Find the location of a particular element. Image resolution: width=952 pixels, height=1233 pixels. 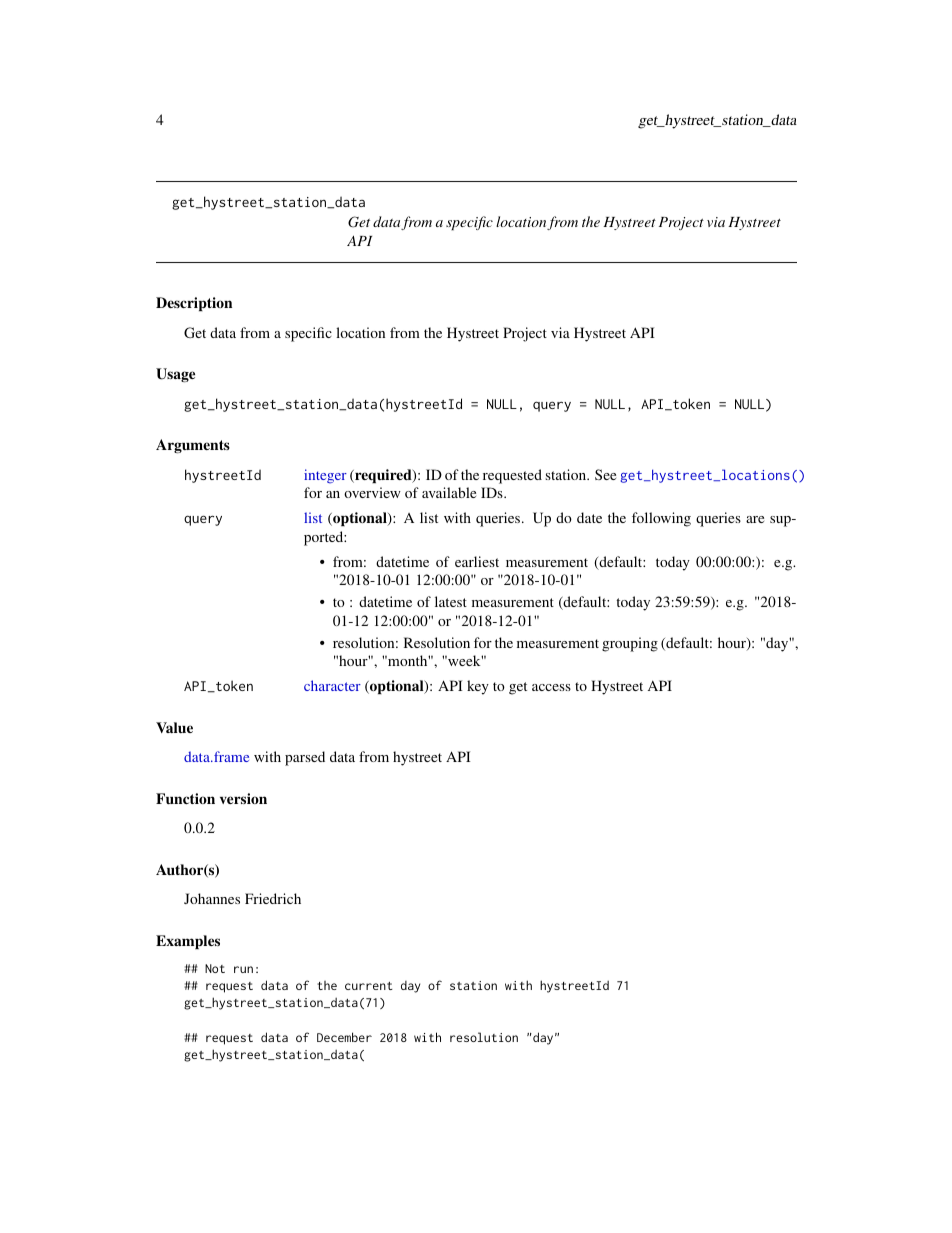

run is located at coordinates (243, 969).
